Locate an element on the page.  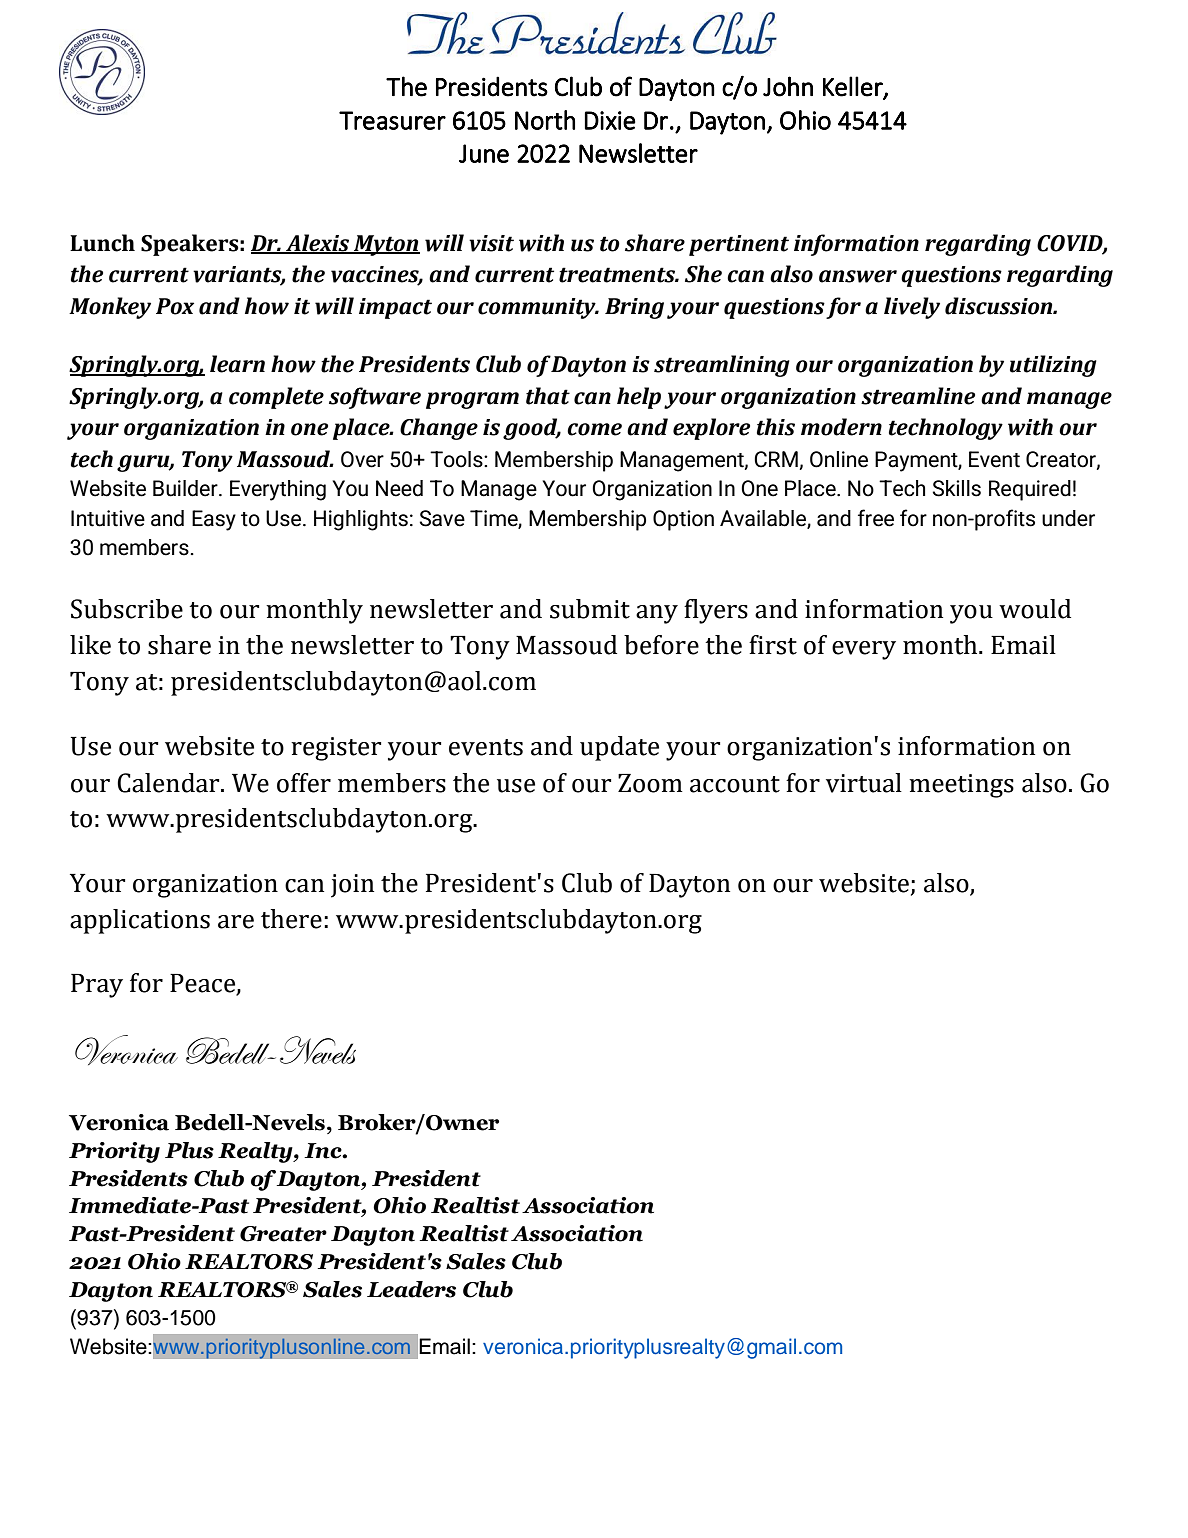
Keller is located at coordinates (854, 87).
